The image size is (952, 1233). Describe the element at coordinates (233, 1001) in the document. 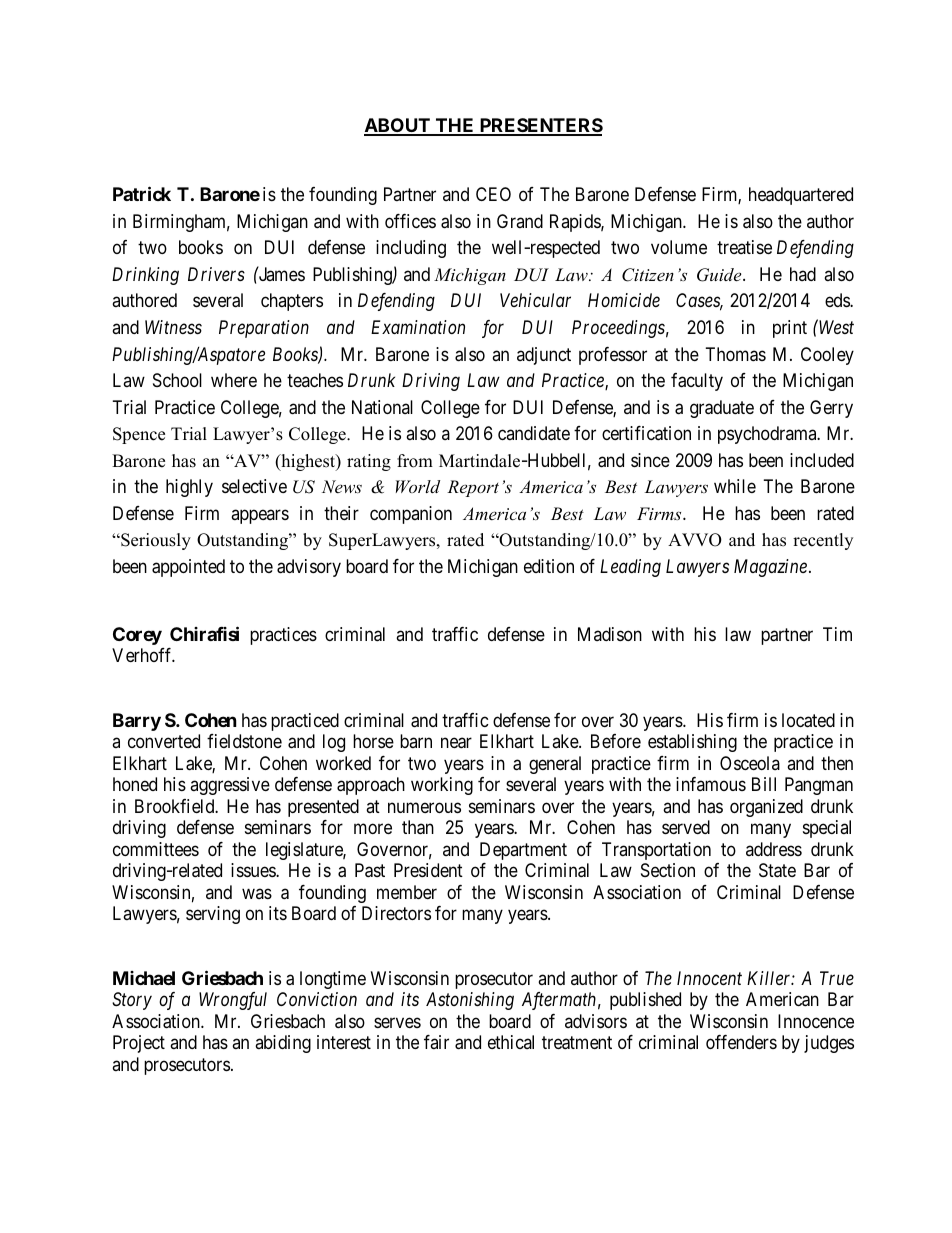

I see `Wrongful` at that location.
